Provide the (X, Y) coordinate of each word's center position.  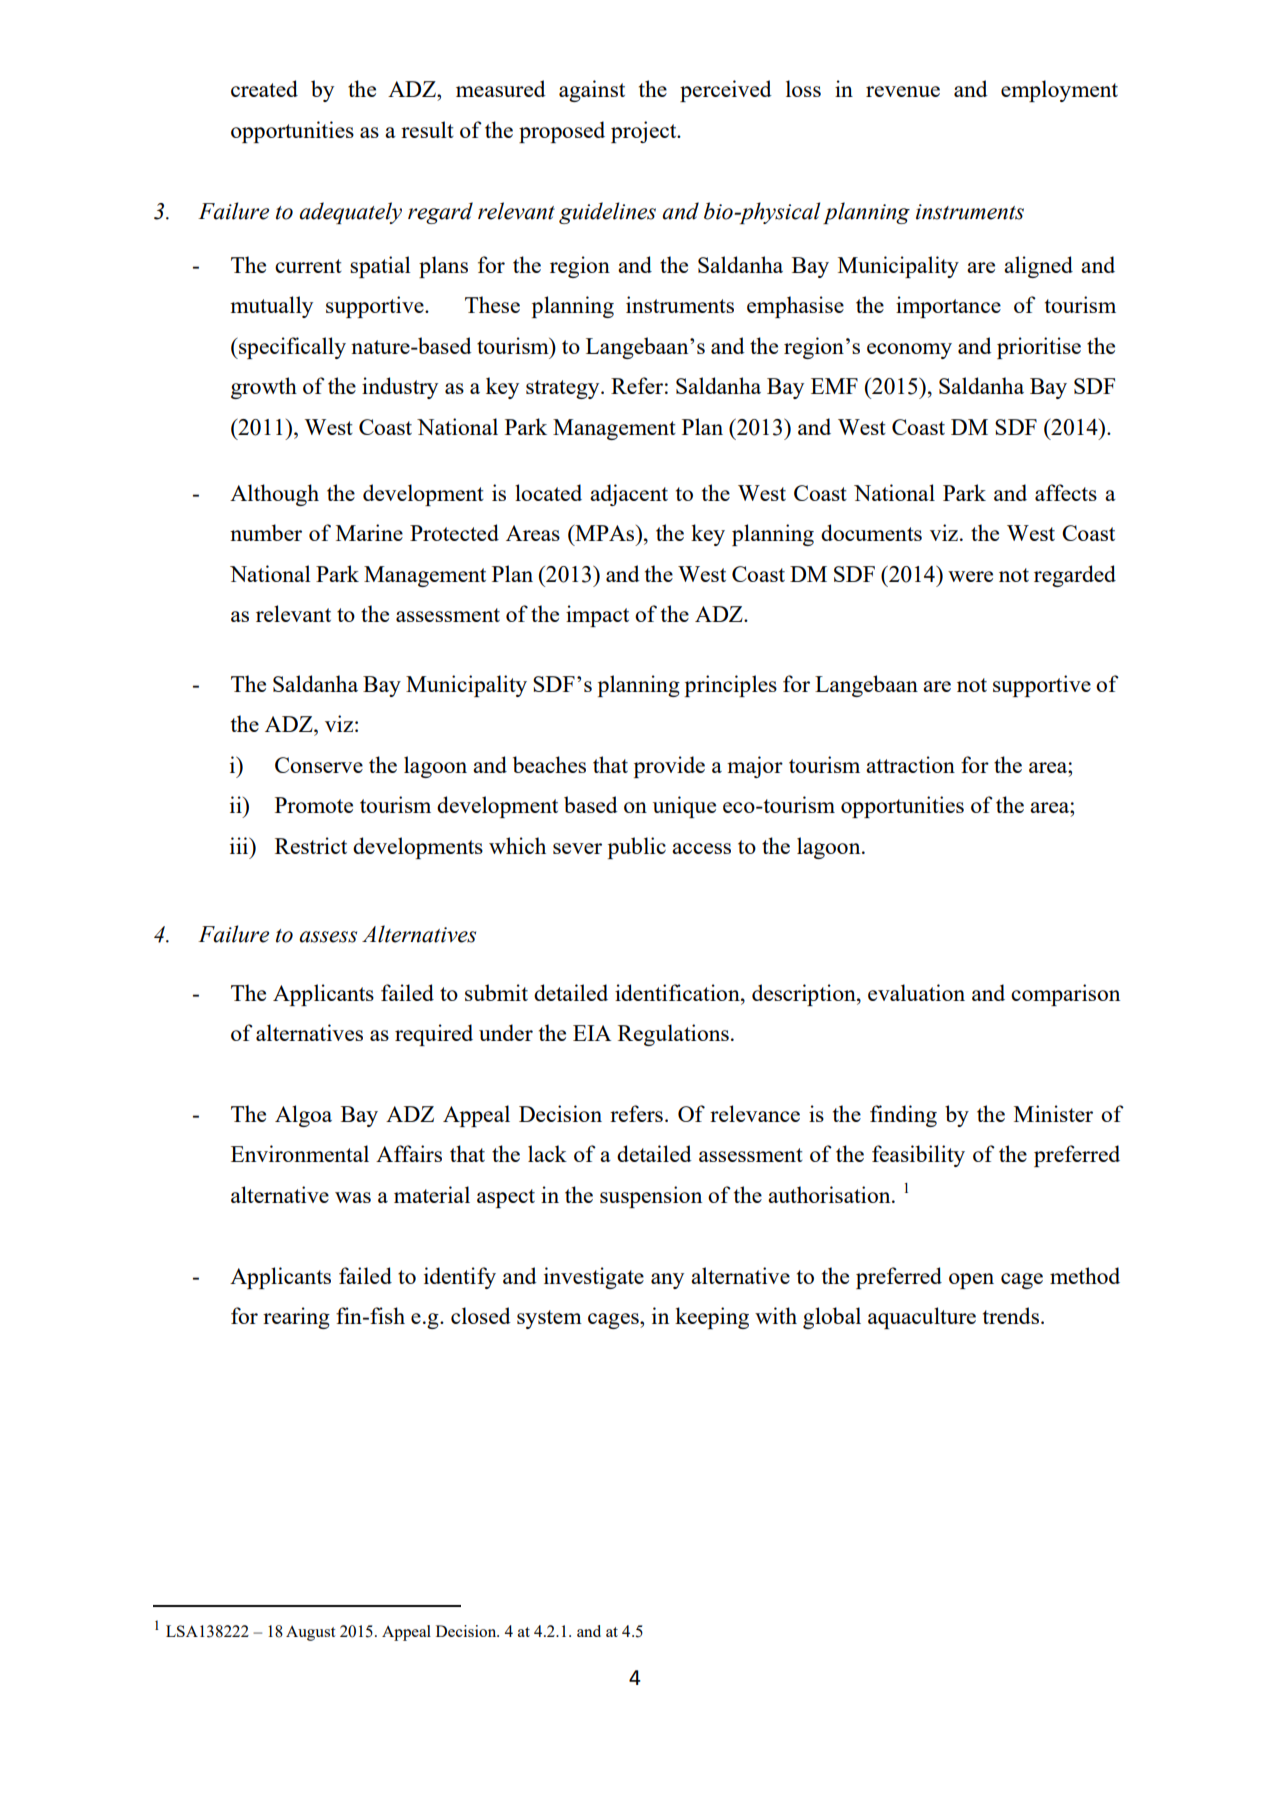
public (637, 848)
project (645, 132)
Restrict (311, 845)
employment (1059, 91)
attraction (910, 764)
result (427, 129)
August (310, 1633)
